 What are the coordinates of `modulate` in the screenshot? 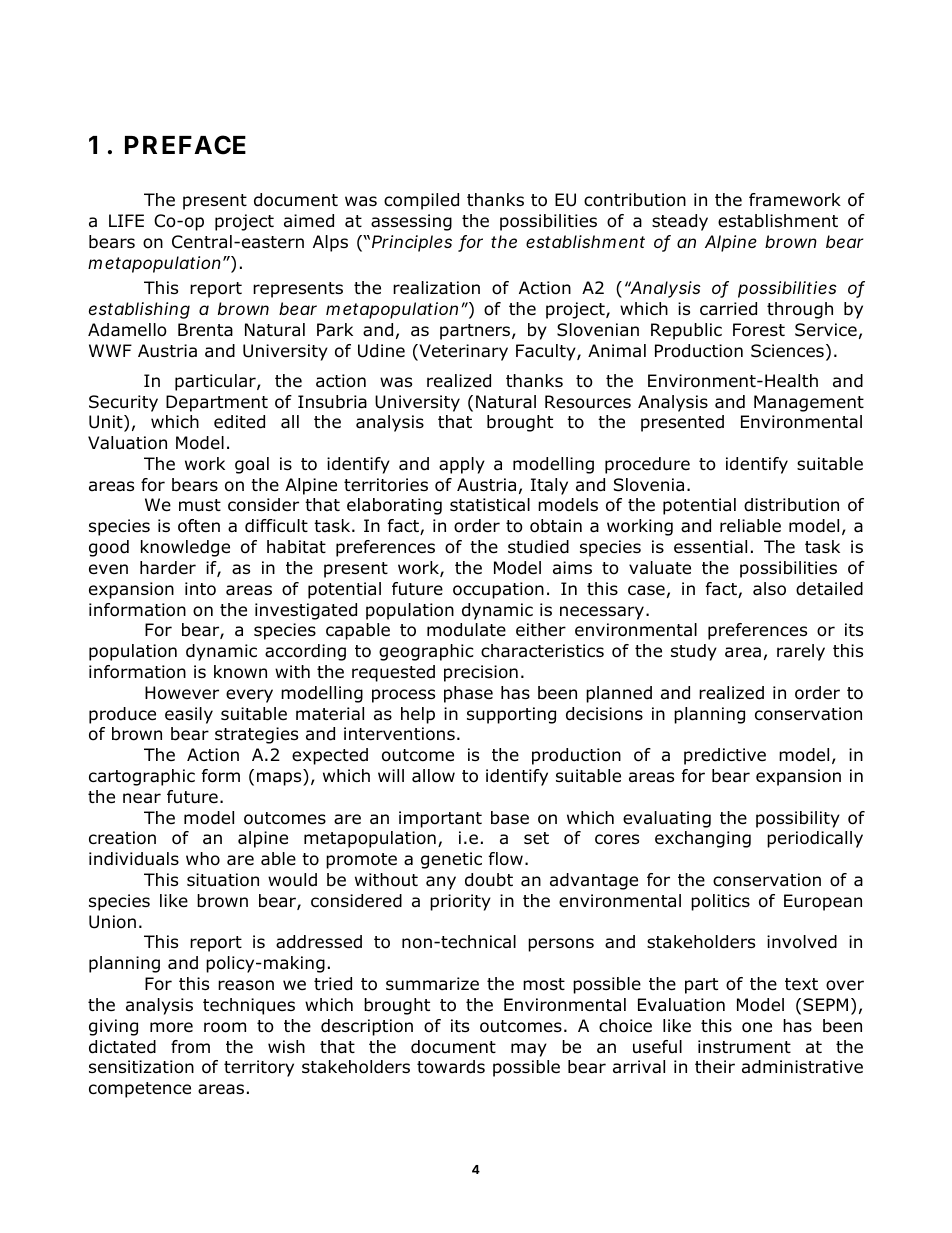 It's located at (466, 630).
